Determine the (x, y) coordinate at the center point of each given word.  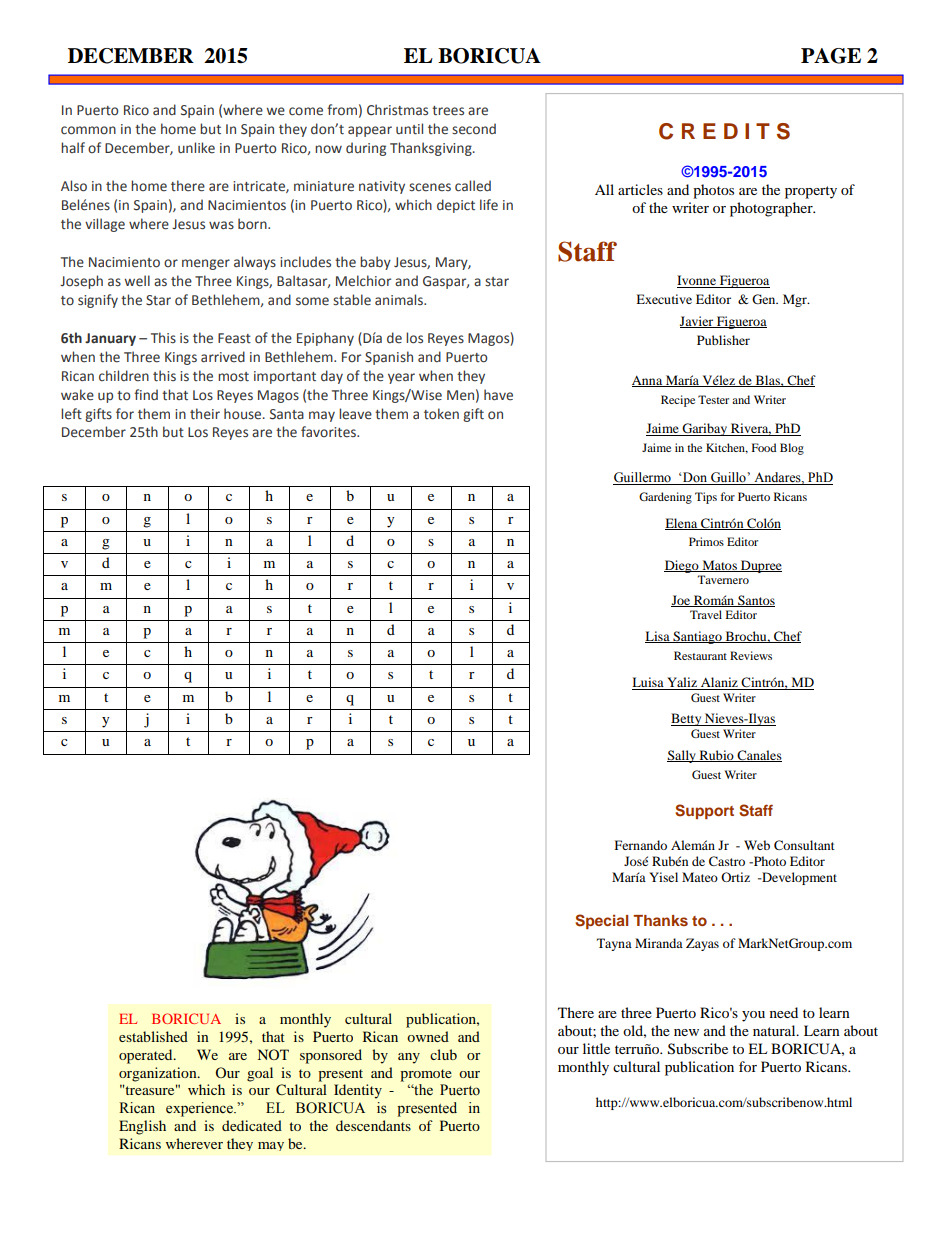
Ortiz (735, 877)
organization (159, 1074)
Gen (765, 299)
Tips (706, 498)
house (244, 414)
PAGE (831, 56)
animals (400, 299)
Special (601, 921)
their (205, 414)
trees (448, 111)
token (441, 414)
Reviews (751, 655)
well (137, 281)
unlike (196, 148)
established (153, 1036)
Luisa (649, 683)
